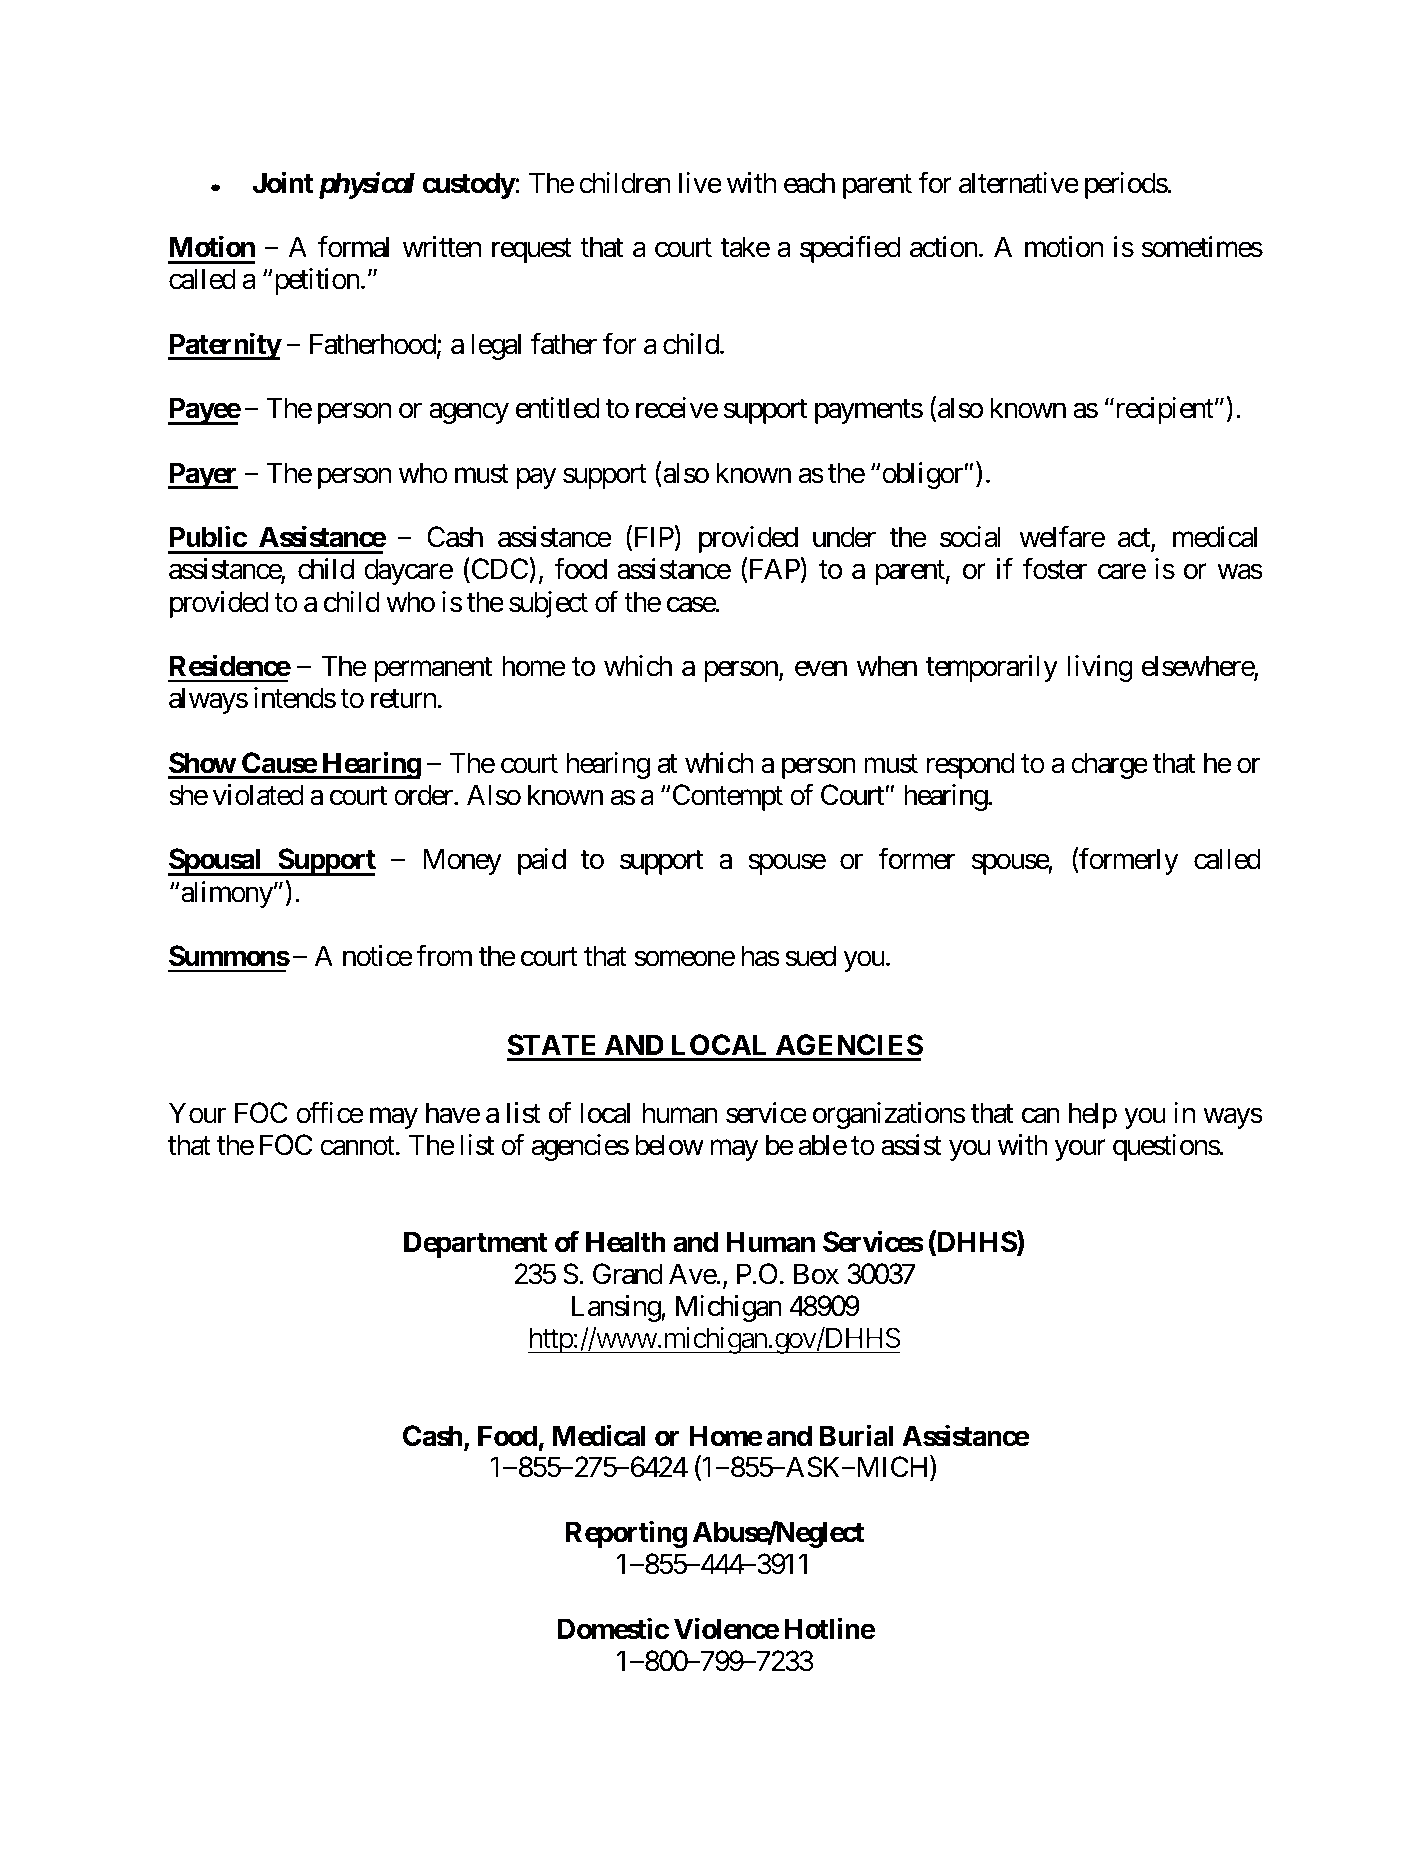 The height and width of the image is (1849, 1428). What do you see at coordinates (809, 183) in the image?
I see `each` at bounding box center [809, 183].
